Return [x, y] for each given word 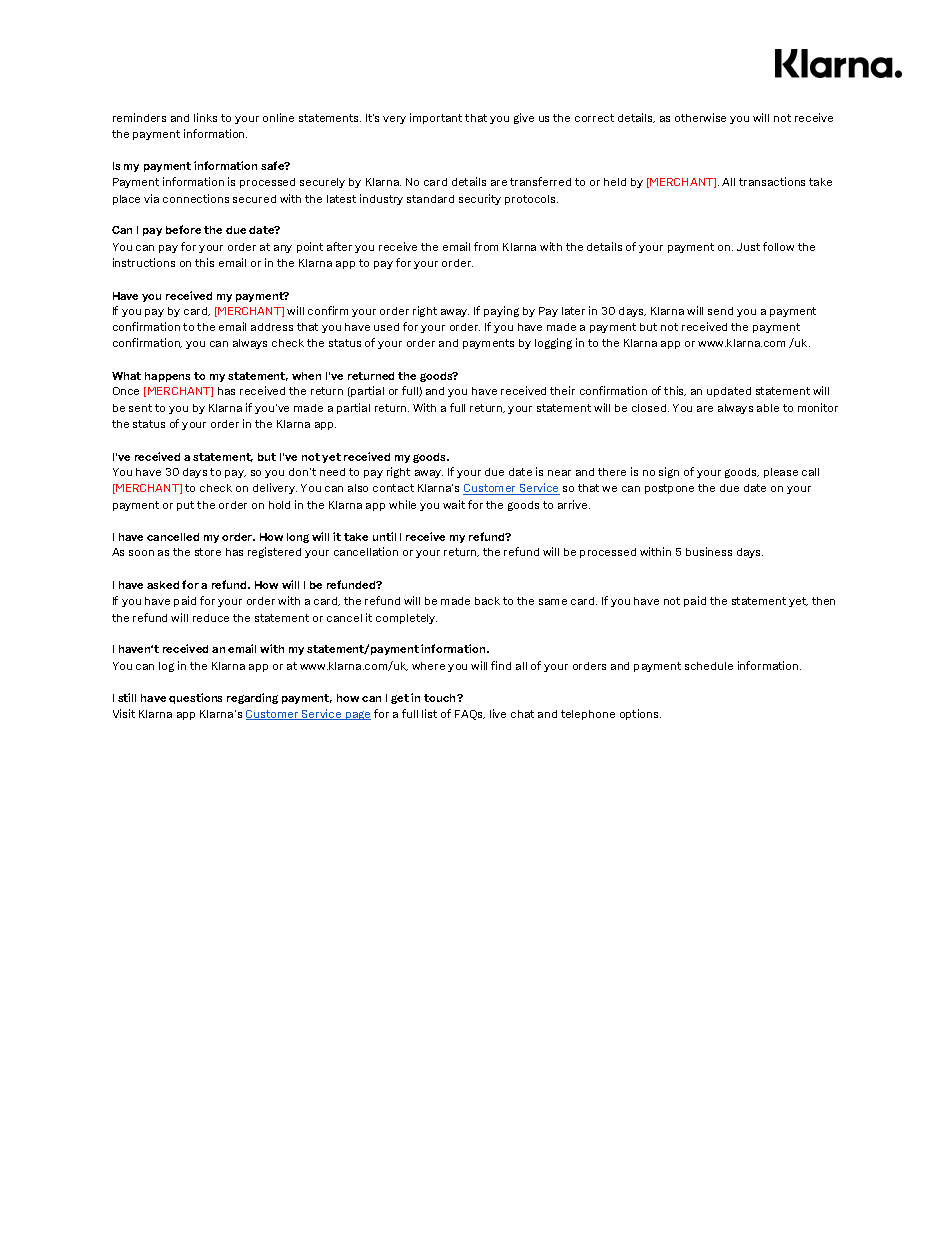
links [205, 117]
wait [454, 504]
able [768, 408]
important [436, 118]
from [486, 246]
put [185, 506]
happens [167, 377]
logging [553, 343]
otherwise [700, 117]
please [781, 473]
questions [195, 698]
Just [748, 247]
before [183, 229]
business [709, 551]
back [487, 601]
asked [163, 585]
